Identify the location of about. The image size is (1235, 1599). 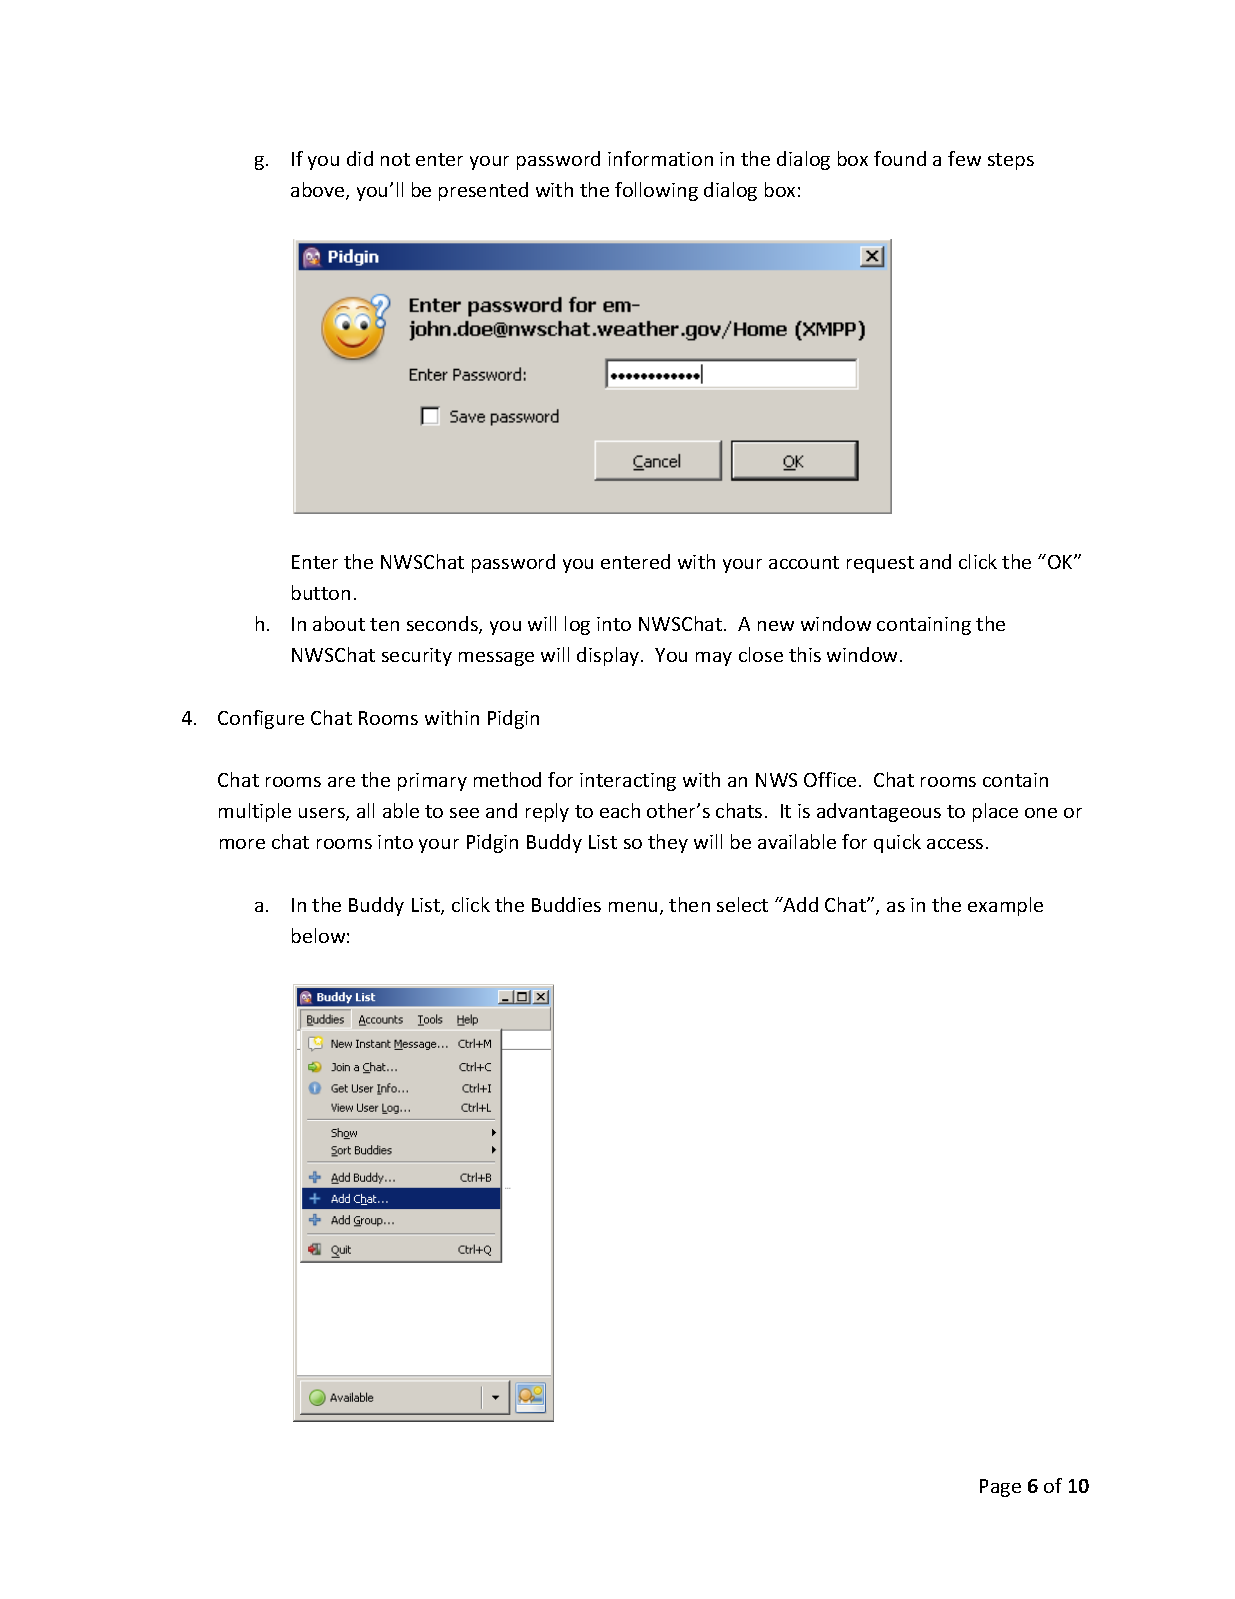
(339, 623).
